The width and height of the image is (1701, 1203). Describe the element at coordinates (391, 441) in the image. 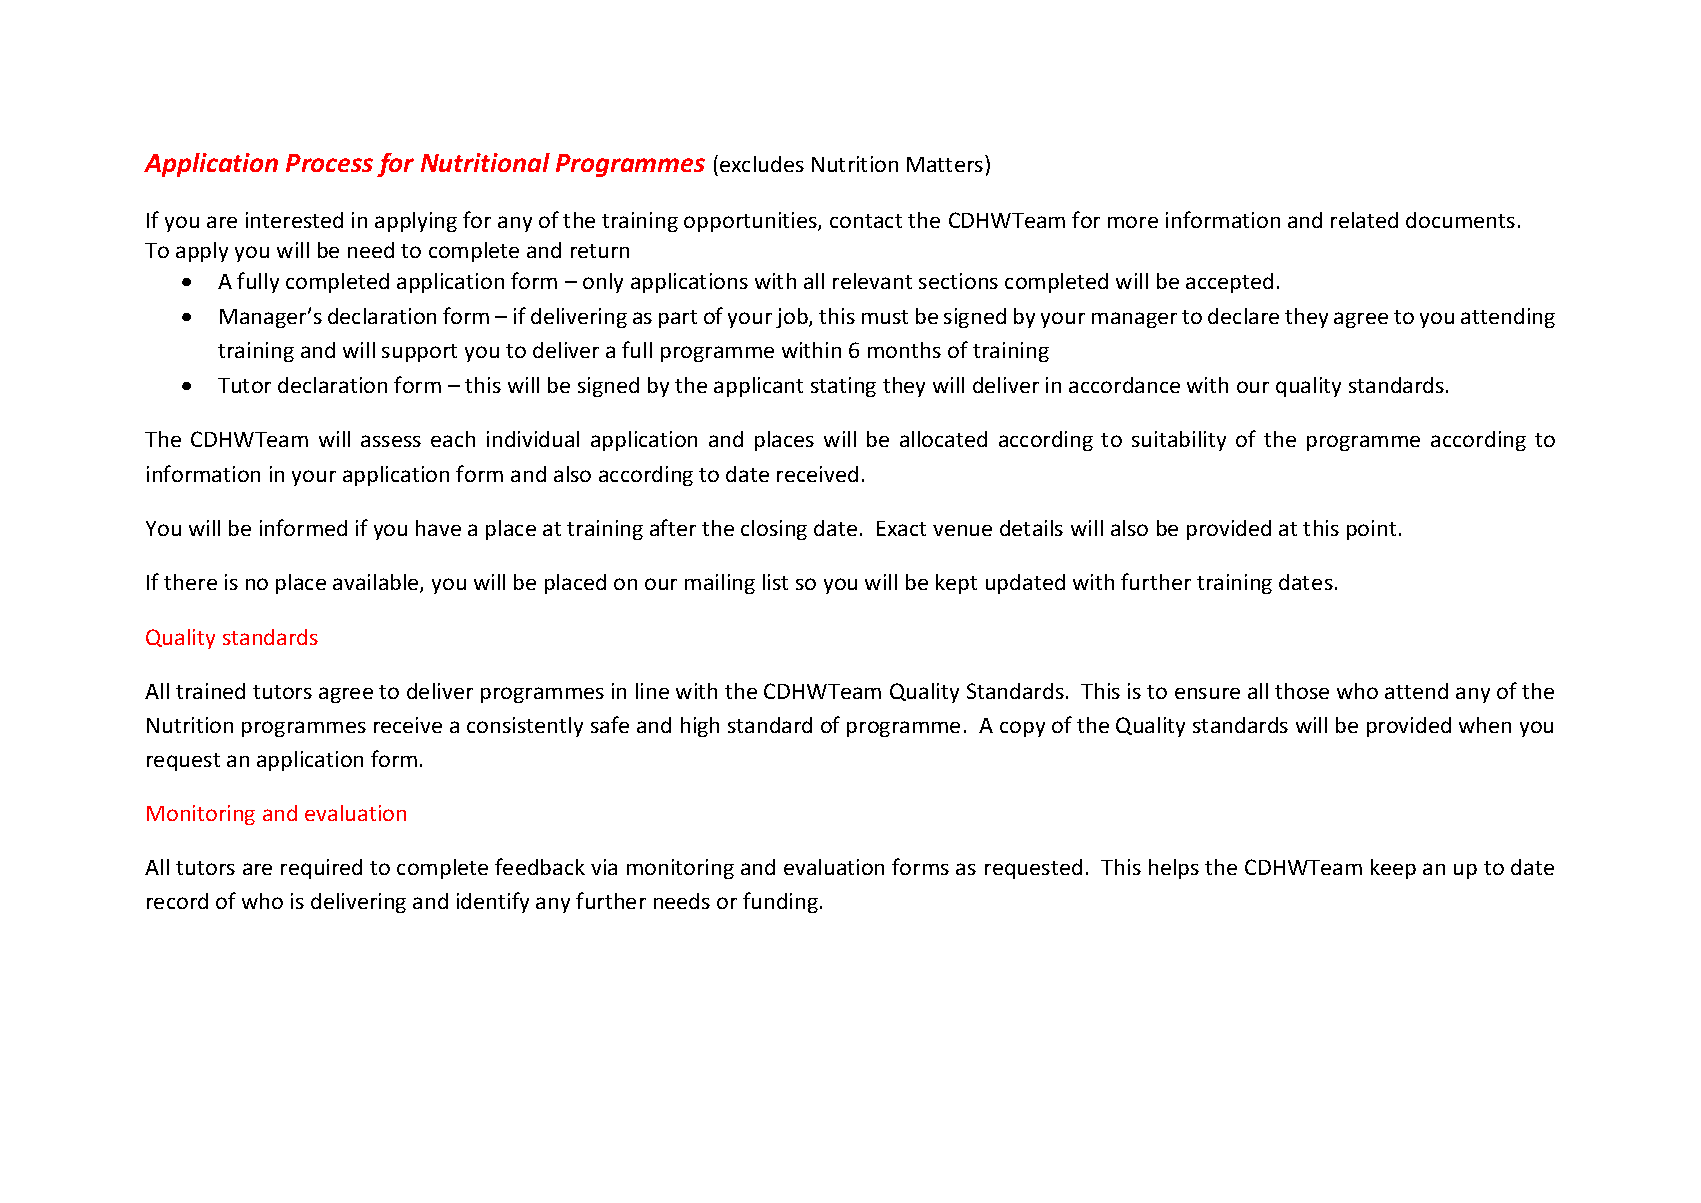

I see `assess` at that location.
